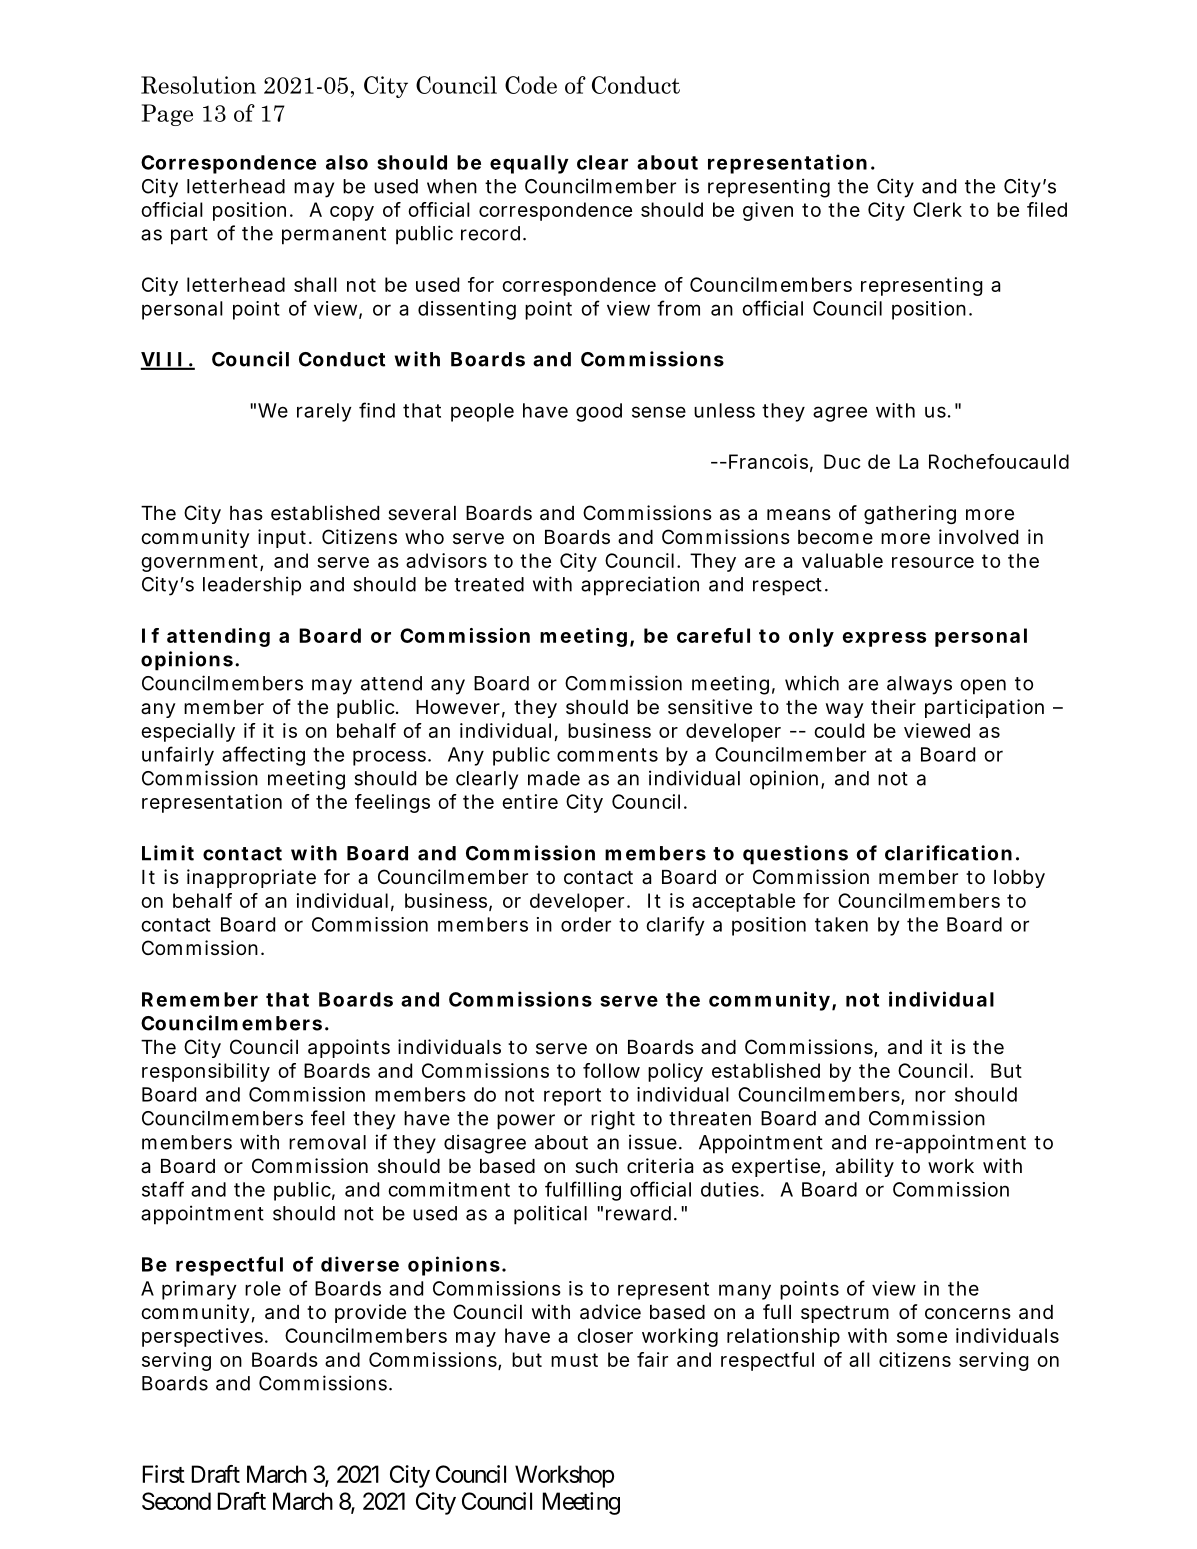 This screenshot has height=1549, width=1197. Describe the element at coordinates (188, 732) in the screenshot. I see `especially` at that location.
